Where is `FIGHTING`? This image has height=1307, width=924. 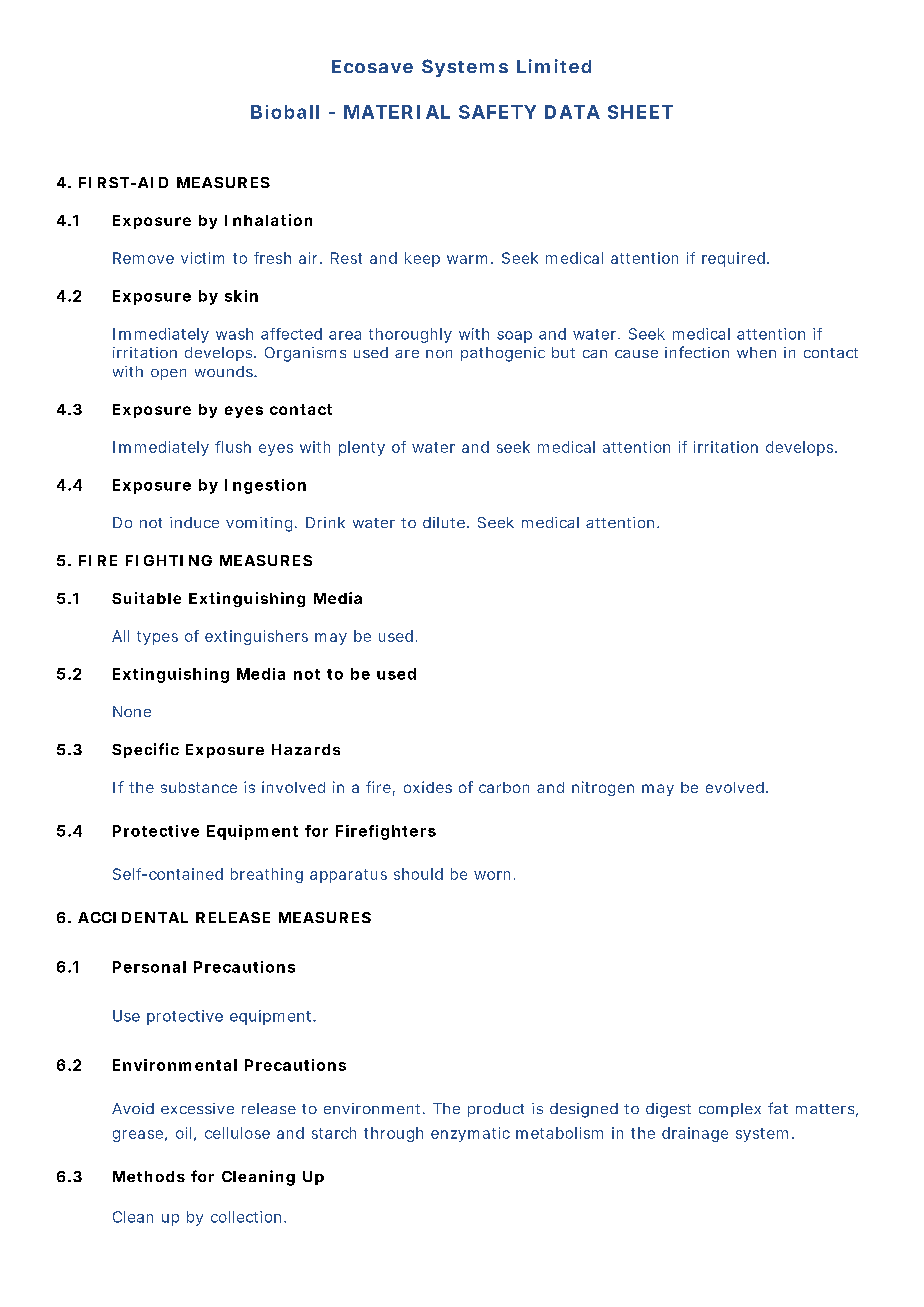 FIGHTING is located at coordinates (169, 560).
